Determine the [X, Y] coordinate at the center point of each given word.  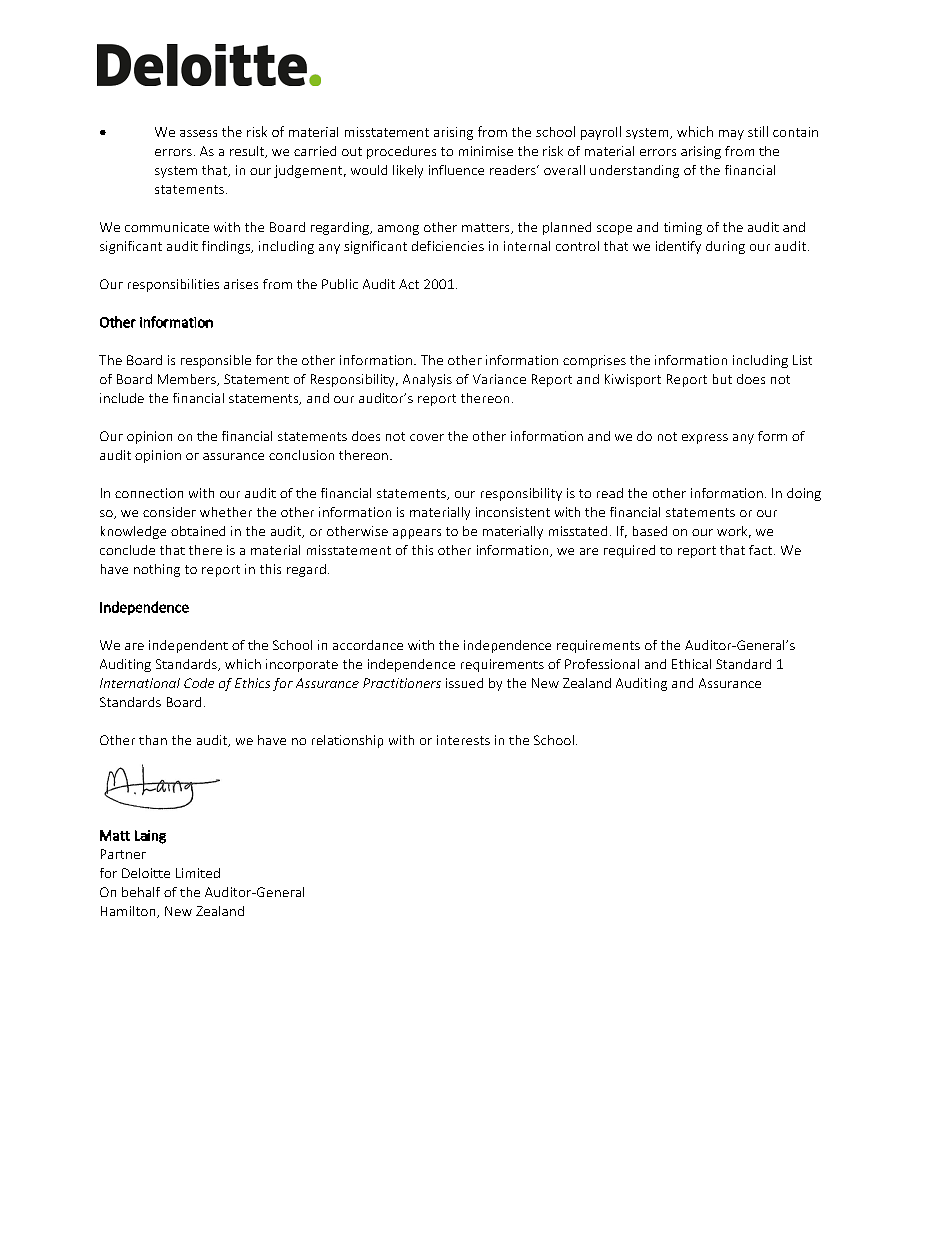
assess [198, 133]
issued [464, 683]
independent [188, 646]
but [722, 379]
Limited [198, 873]
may [731, 135]
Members [188, 380]
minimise [486, 151]
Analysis [427, 380]
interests [463, 740]
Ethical [691, 664]
